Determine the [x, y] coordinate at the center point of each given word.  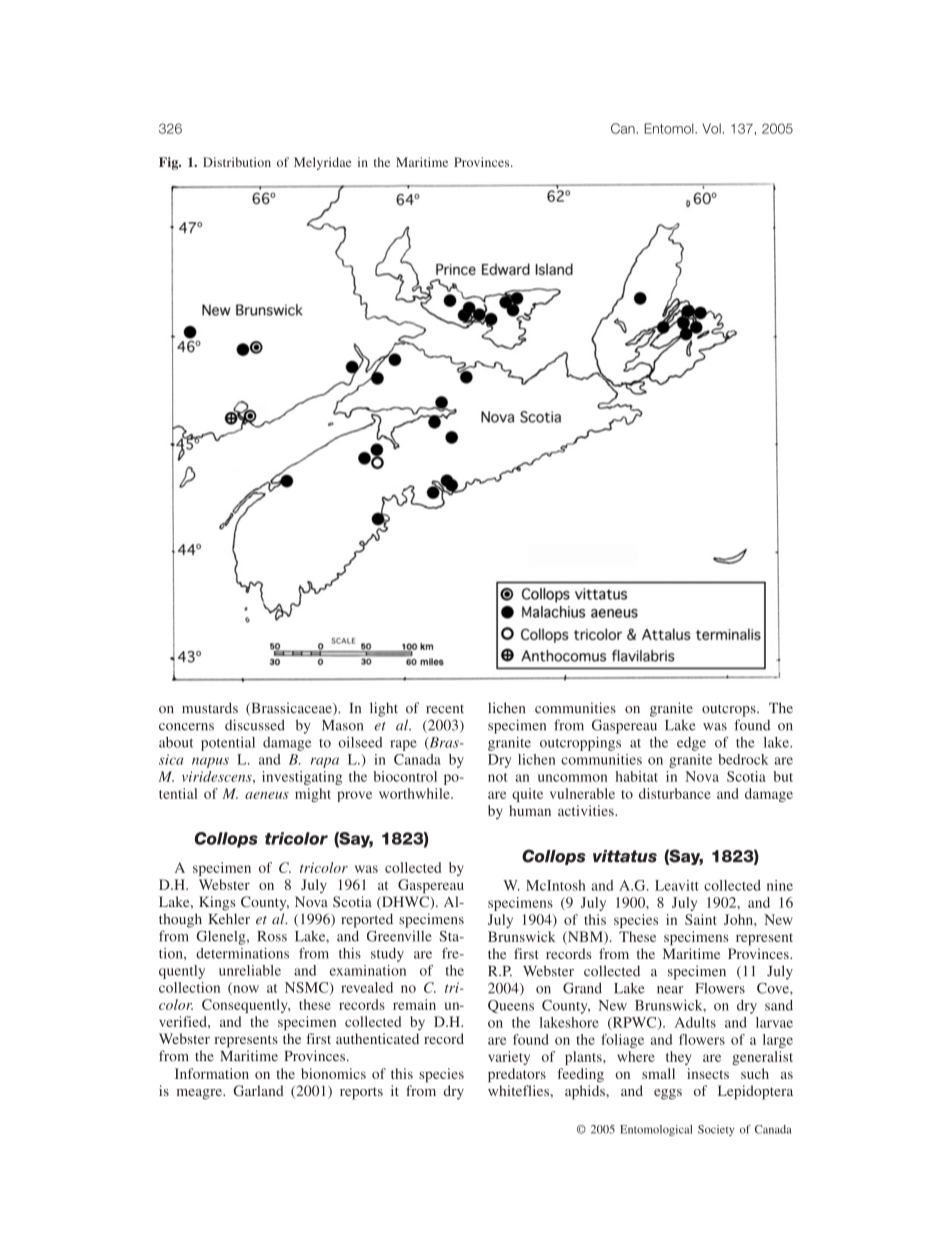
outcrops [730, 710]
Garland [258, 1090]
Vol [711, 128]
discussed [255, 725]
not [497, 777]
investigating [302, 778]
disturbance [675, 793]
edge [691, 744]
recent [445, 709]
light [384, 709]
